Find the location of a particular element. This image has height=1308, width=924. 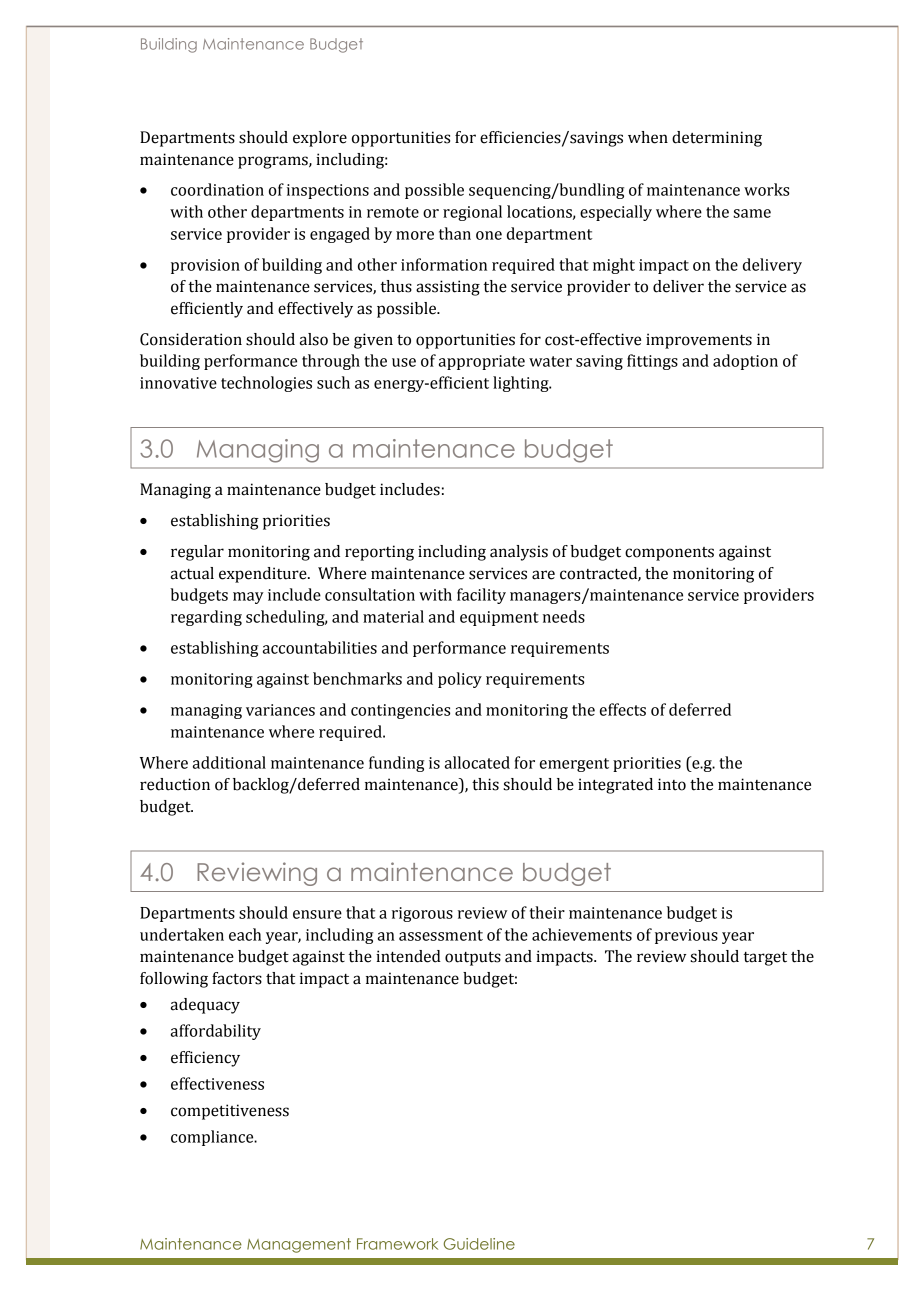

regional is located at coordinates (472, 213).
